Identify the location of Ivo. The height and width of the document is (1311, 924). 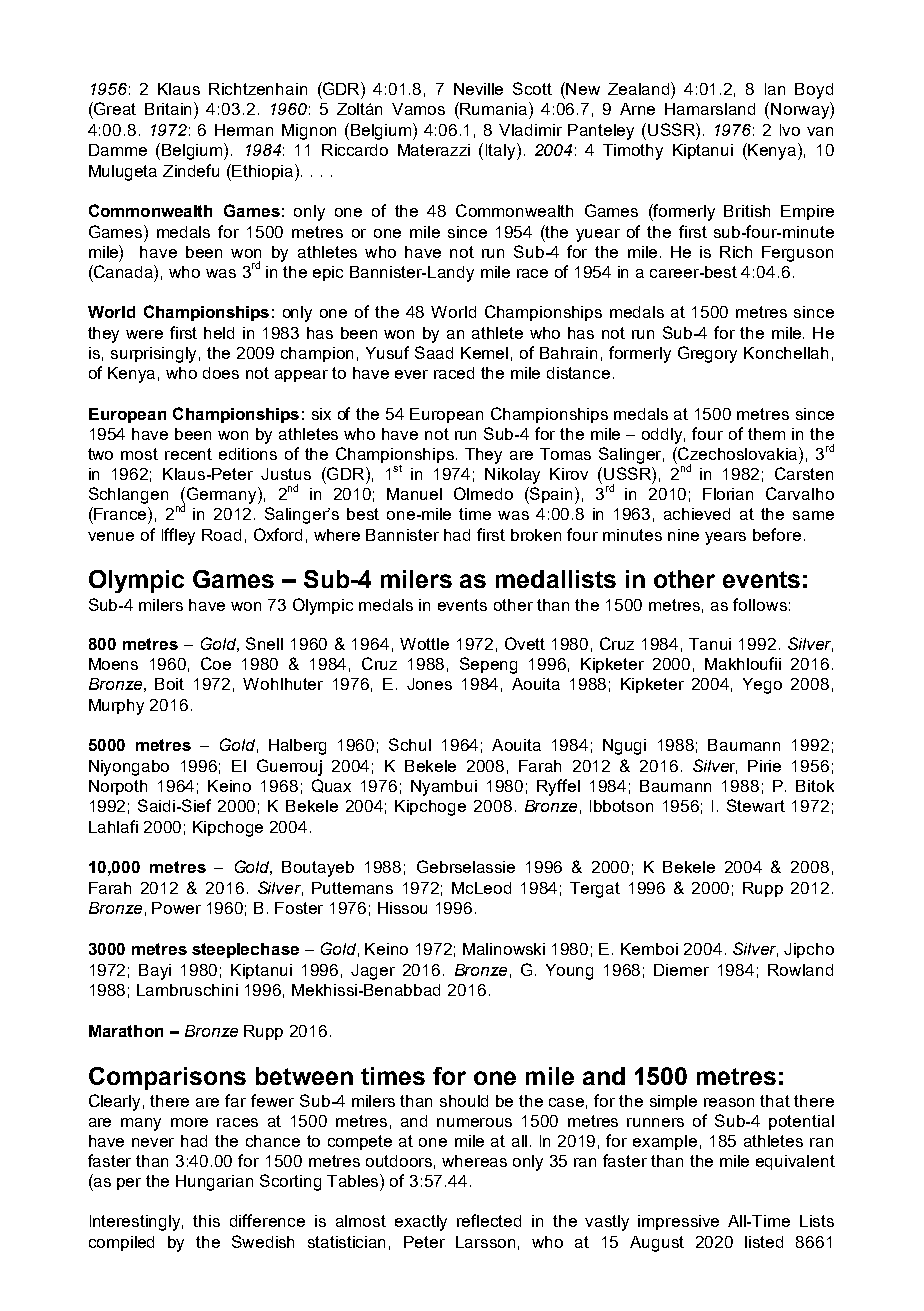
(790, 130).
